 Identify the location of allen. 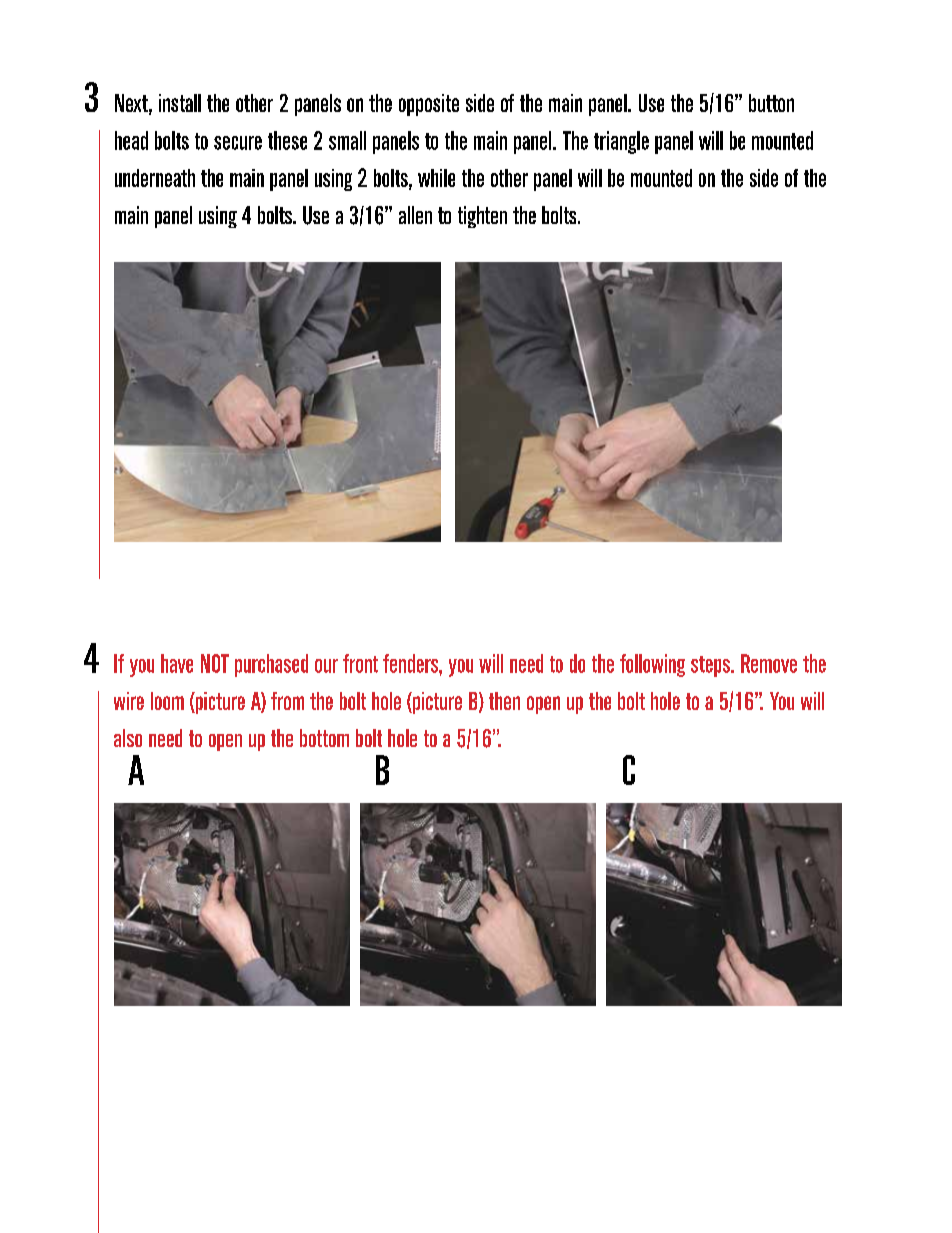
(415, 215).
